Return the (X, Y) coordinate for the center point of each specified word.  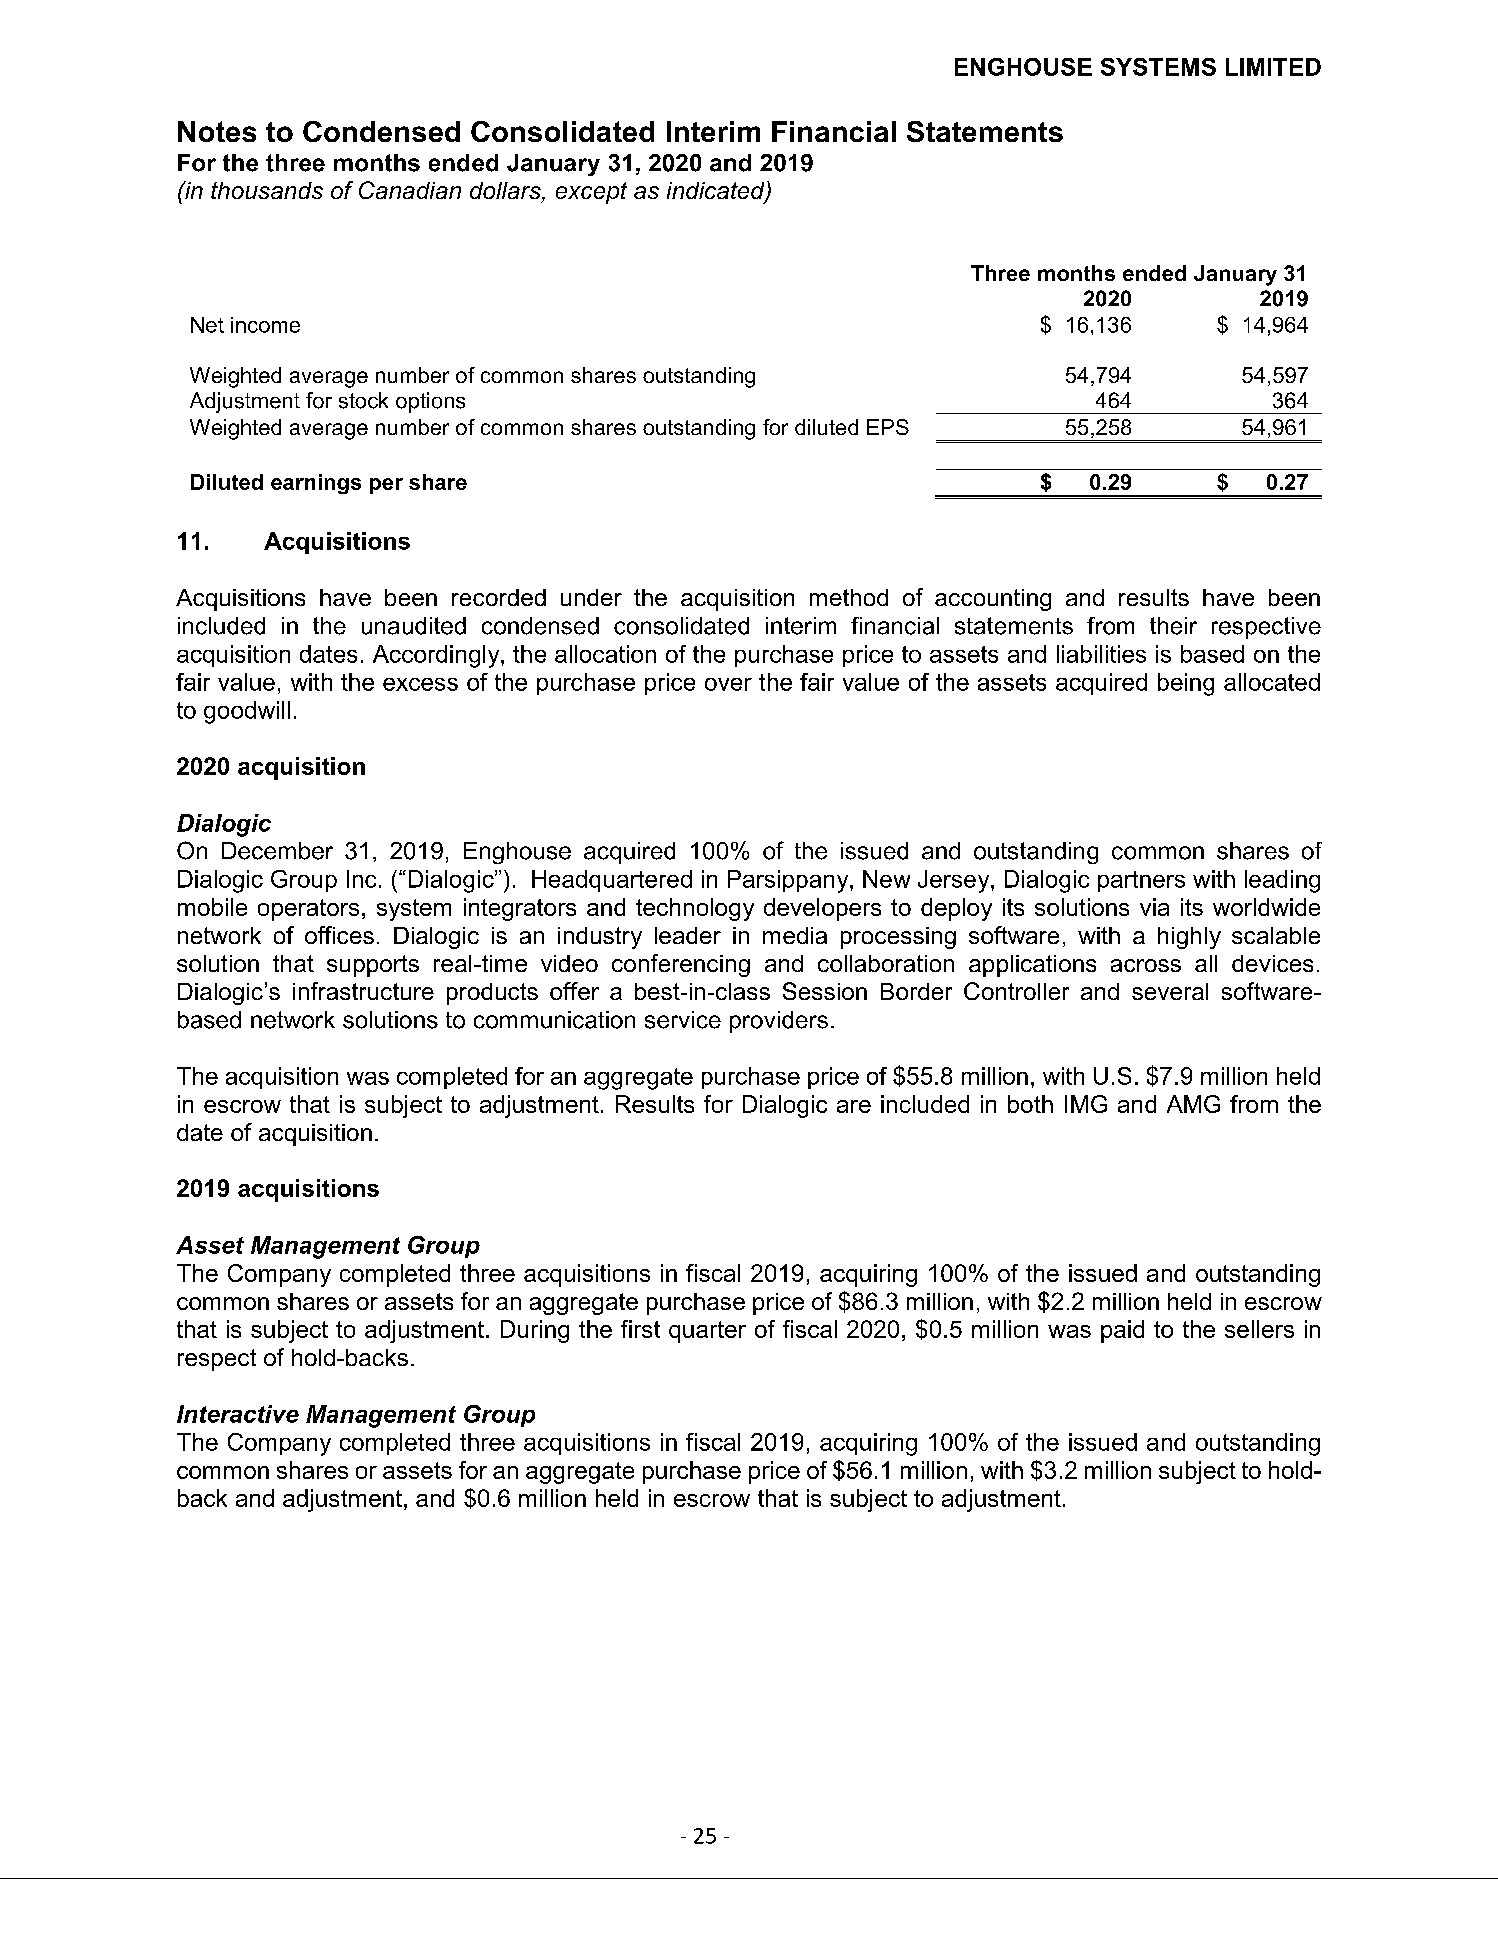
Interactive (238, 1414)
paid (1122, 1331)
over (728, 684)
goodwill (247, 712)
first (640, 1329)
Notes (217, 131)
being (1186, 684)
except (591, 193)
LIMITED (1273, 67)
